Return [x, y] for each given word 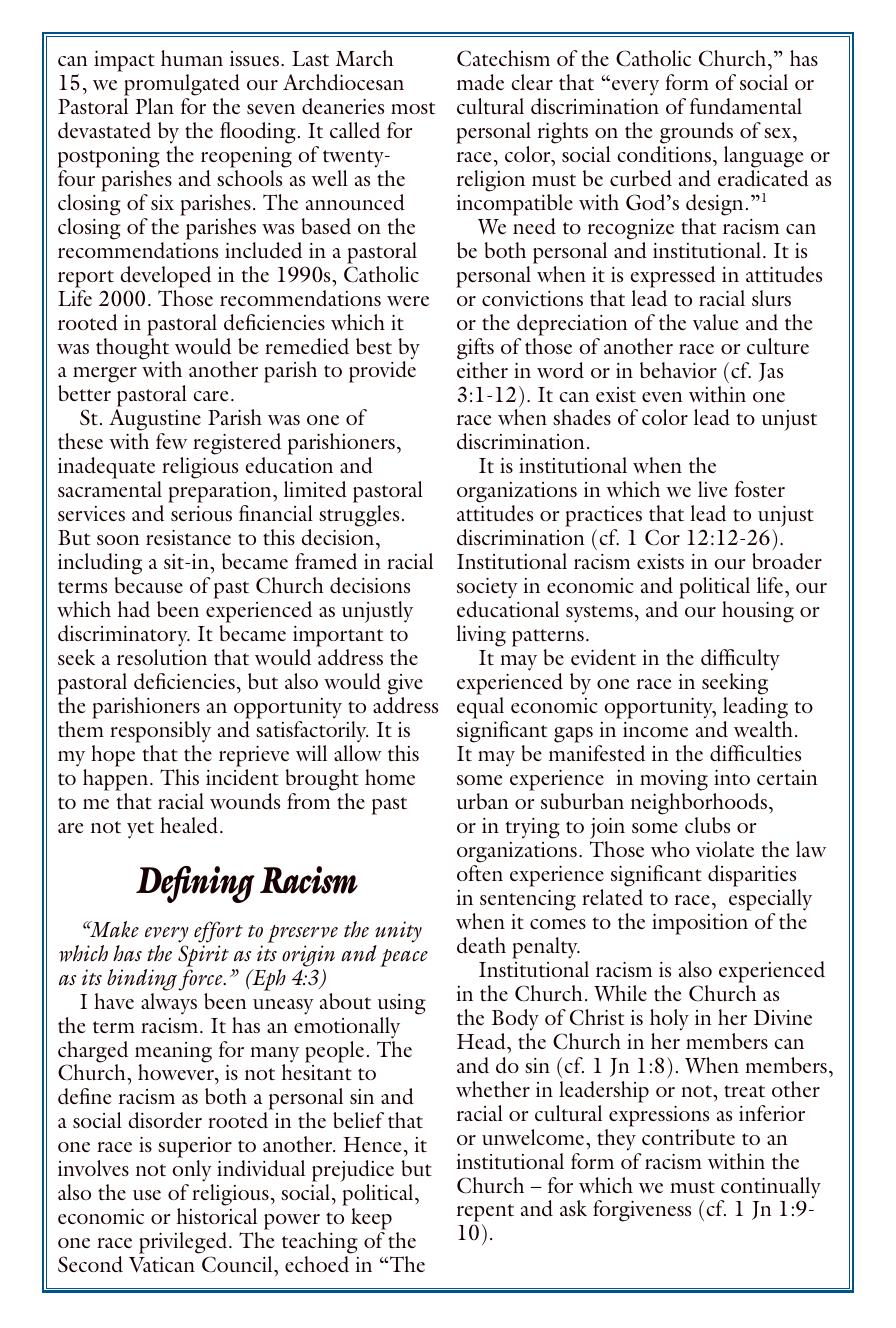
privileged [184, 1244]
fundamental [746, 106]
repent [485, 1214]
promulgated [182, 85]
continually [770, 1189]
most [413, 108]
